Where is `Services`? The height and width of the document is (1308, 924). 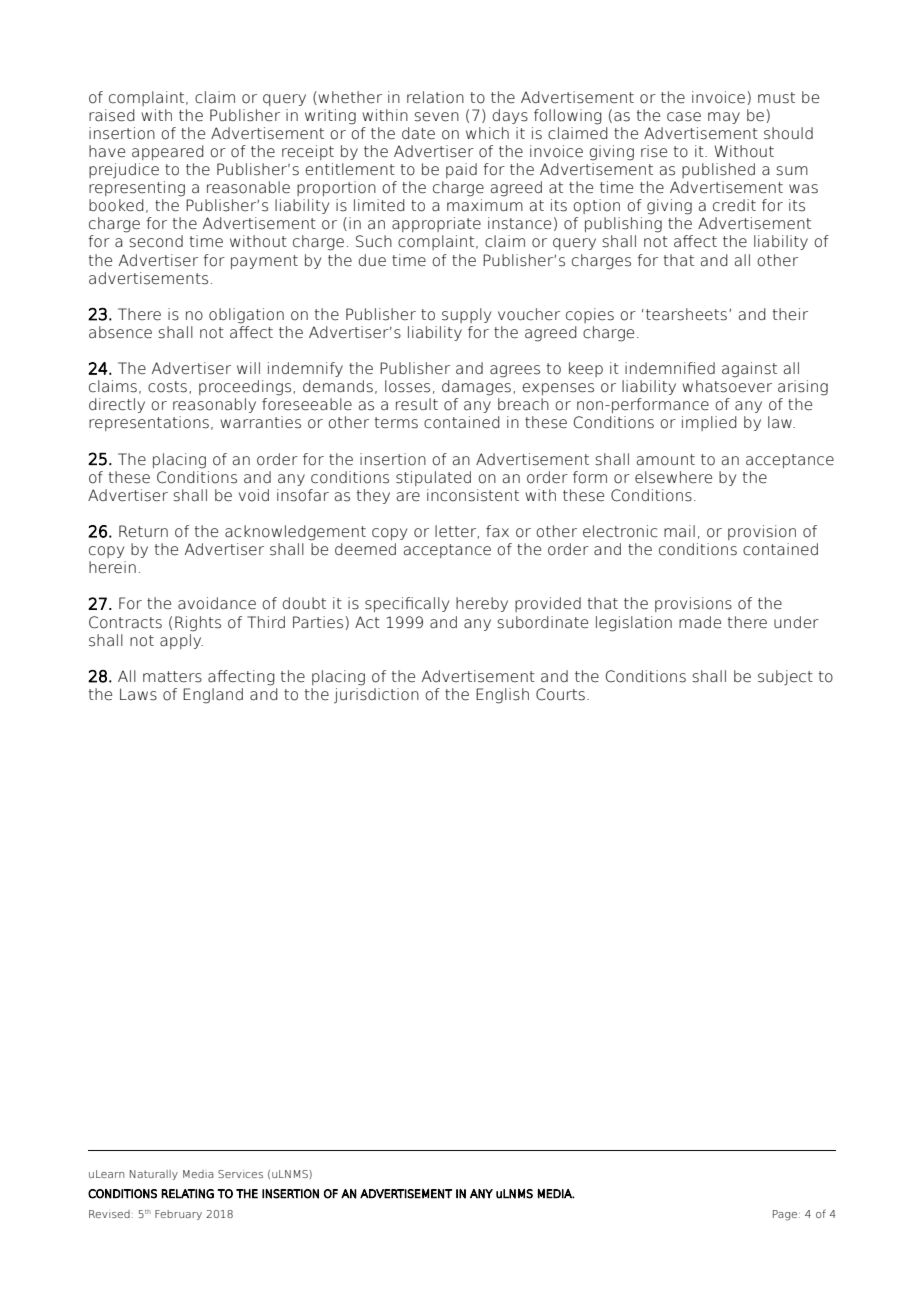
Services is located at coordinates (240, 1174).
